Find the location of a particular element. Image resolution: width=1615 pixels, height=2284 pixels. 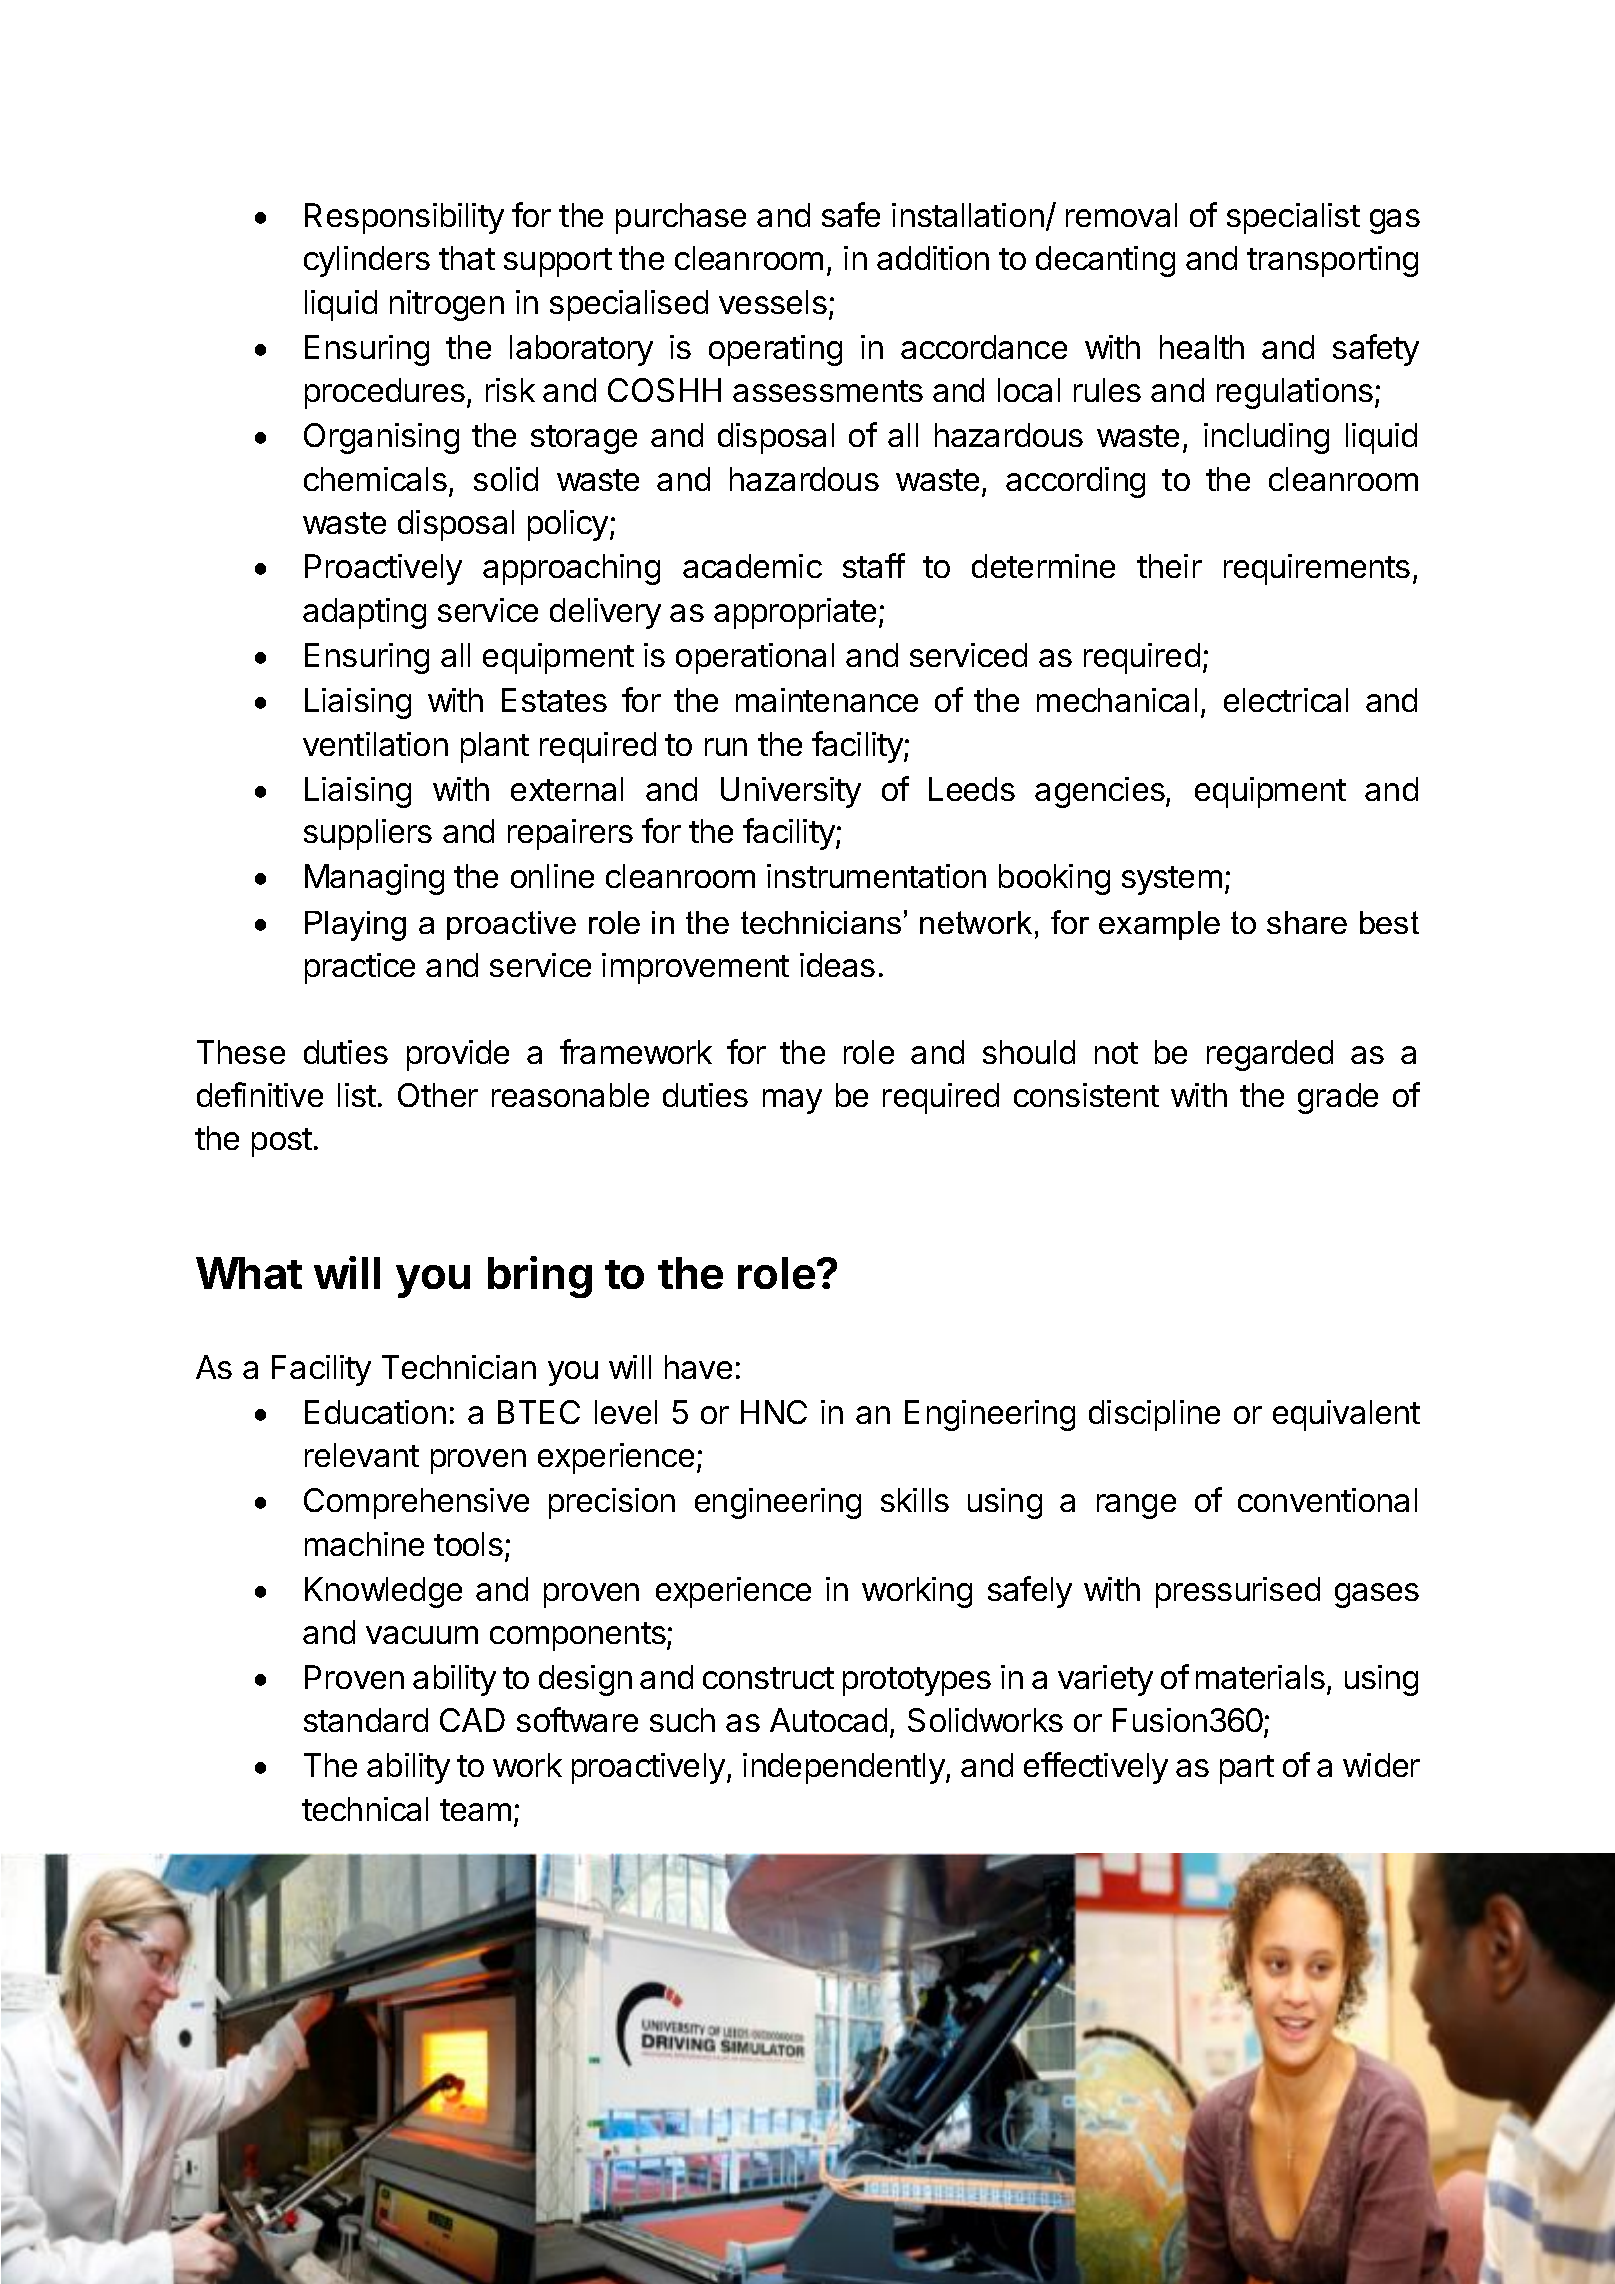

standard is located at coordinates (366, 1720).
